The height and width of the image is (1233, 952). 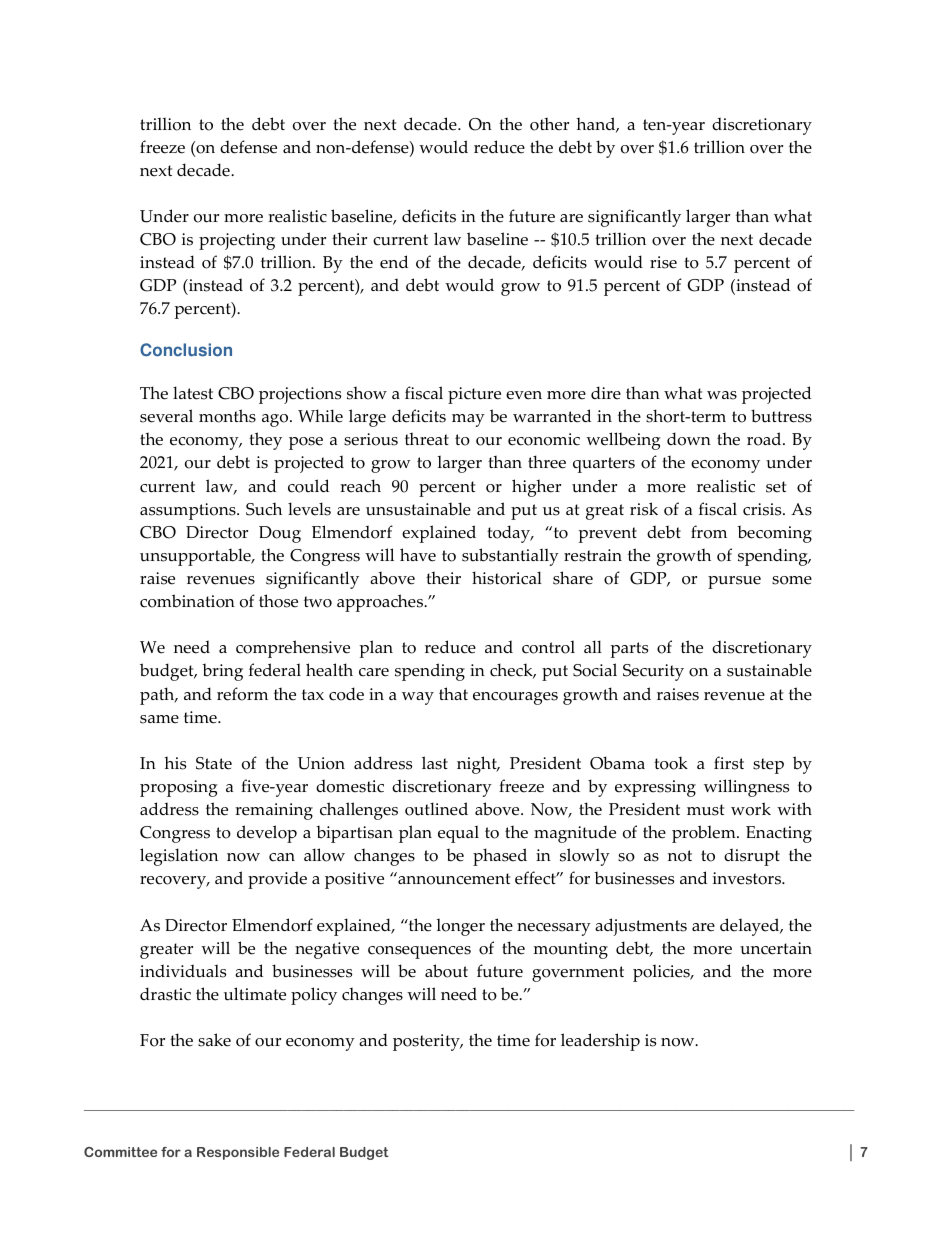 I want to click on bring, so click(x=222, y=672).
